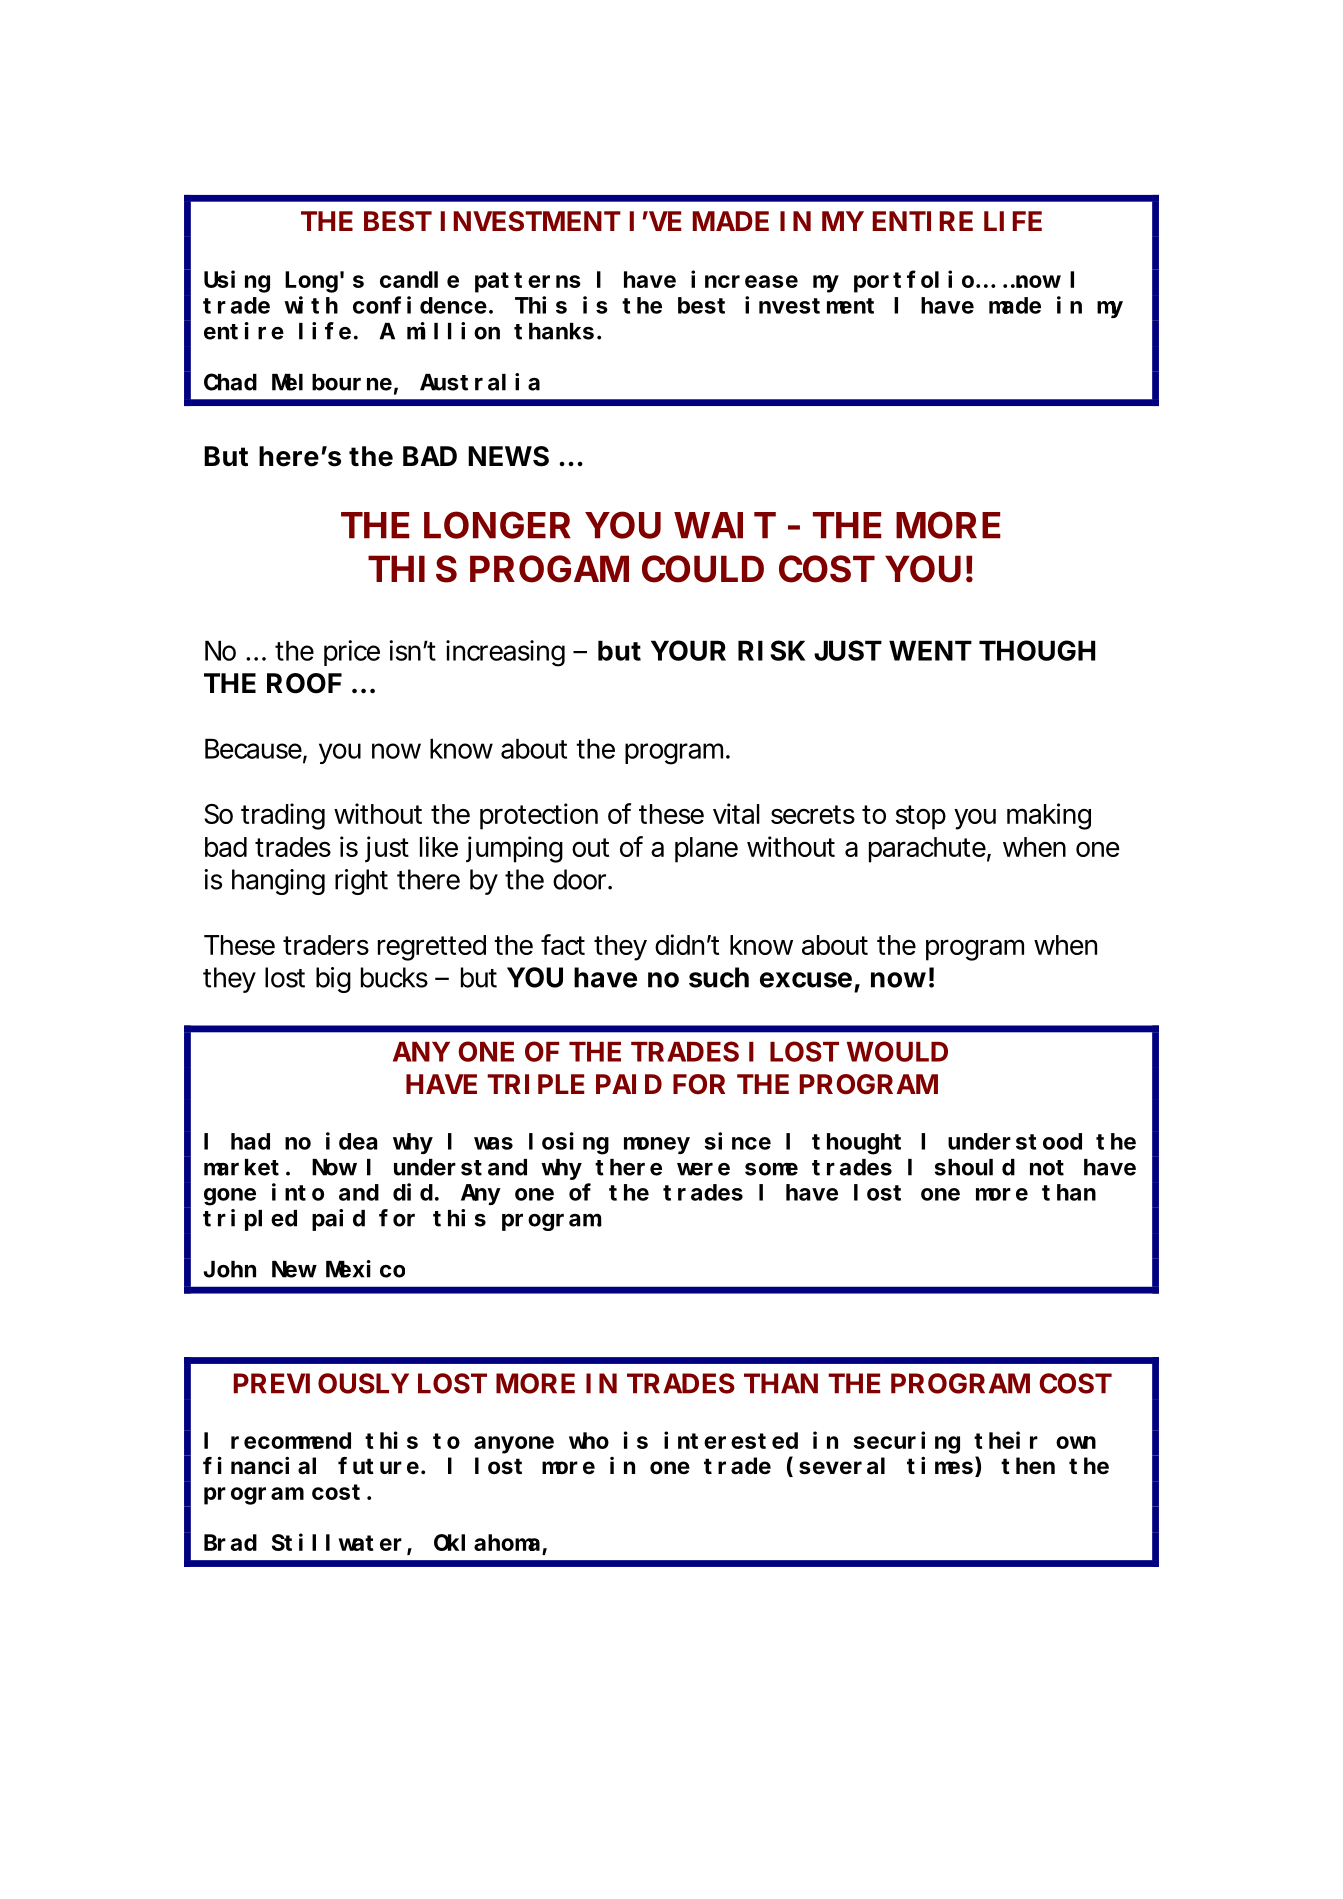  What do you see at coordinates (283, 816) in the image?
I see `trading` at bounding box center [283, 816].
